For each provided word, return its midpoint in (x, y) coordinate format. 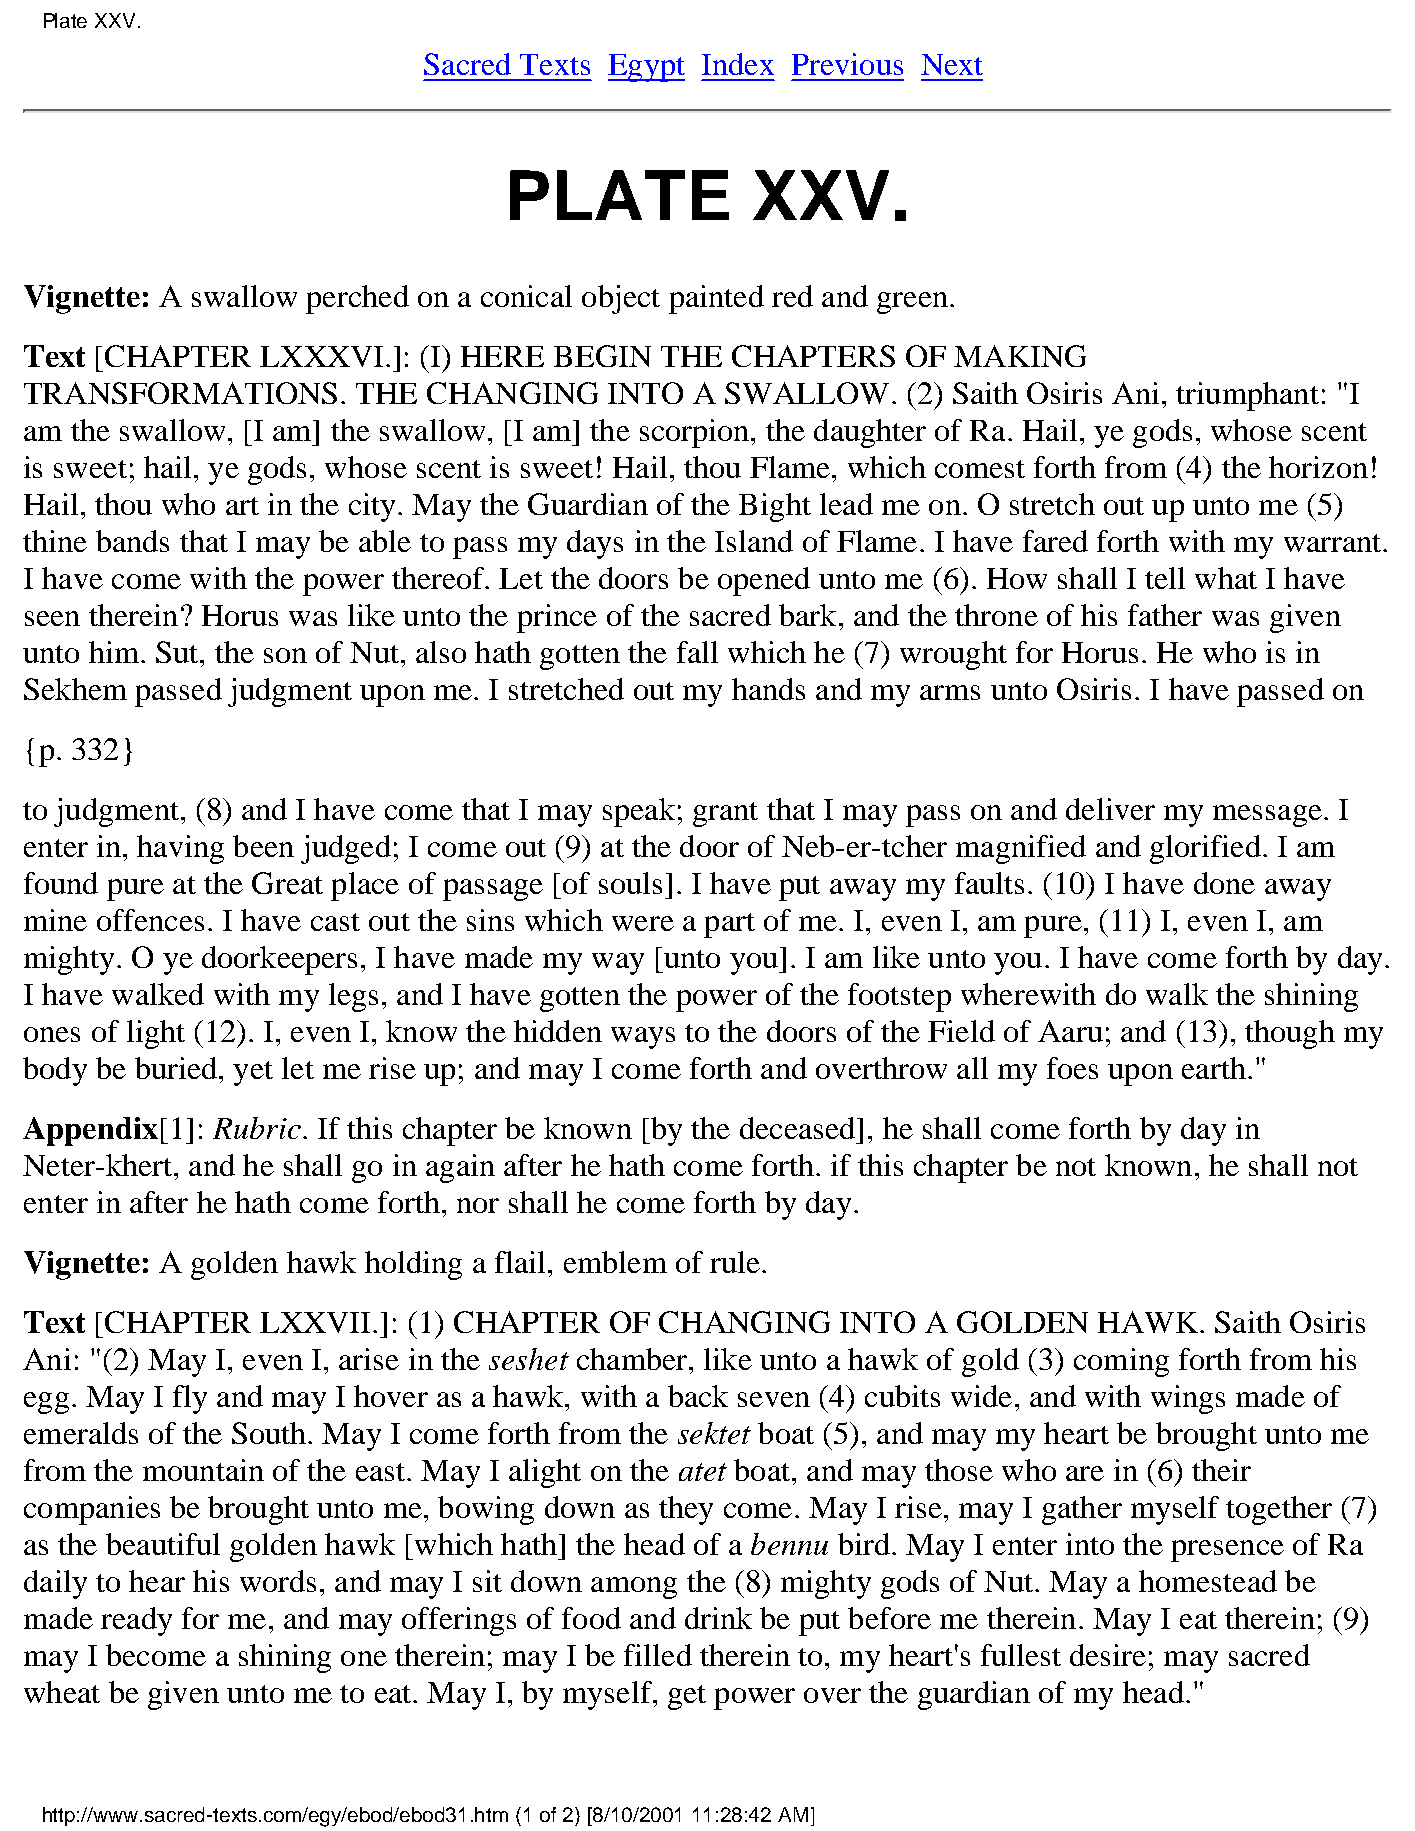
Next (952, 64)
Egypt (646, 68)
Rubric (257, 1128)
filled (658, 1655)
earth (1214, 1068)
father (1165, 615)
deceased (799, 1128)
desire (1108, 1655)
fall (697, 652)
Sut (178, 652)
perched (357, 299)
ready (136, 1621)
